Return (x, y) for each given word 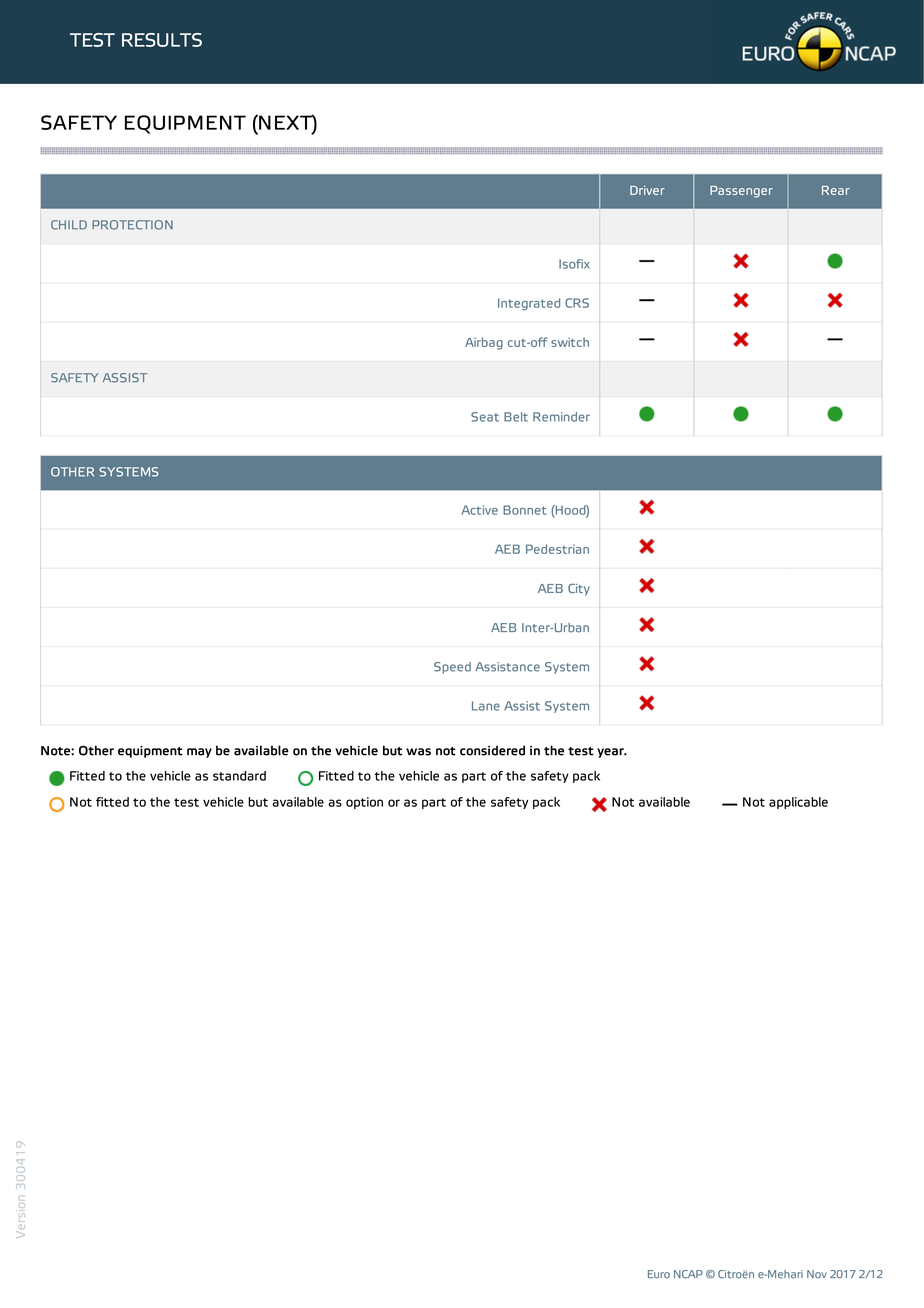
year (611, 753)
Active (480, 510)
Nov (817, 1274)
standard (239, 776)
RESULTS (162, 40)
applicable (798, 803)
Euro (659, 1274)
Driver (647, 190)
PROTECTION (132, 225)
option (364, 803)
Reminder (561, 417)
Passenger (741, 192)
